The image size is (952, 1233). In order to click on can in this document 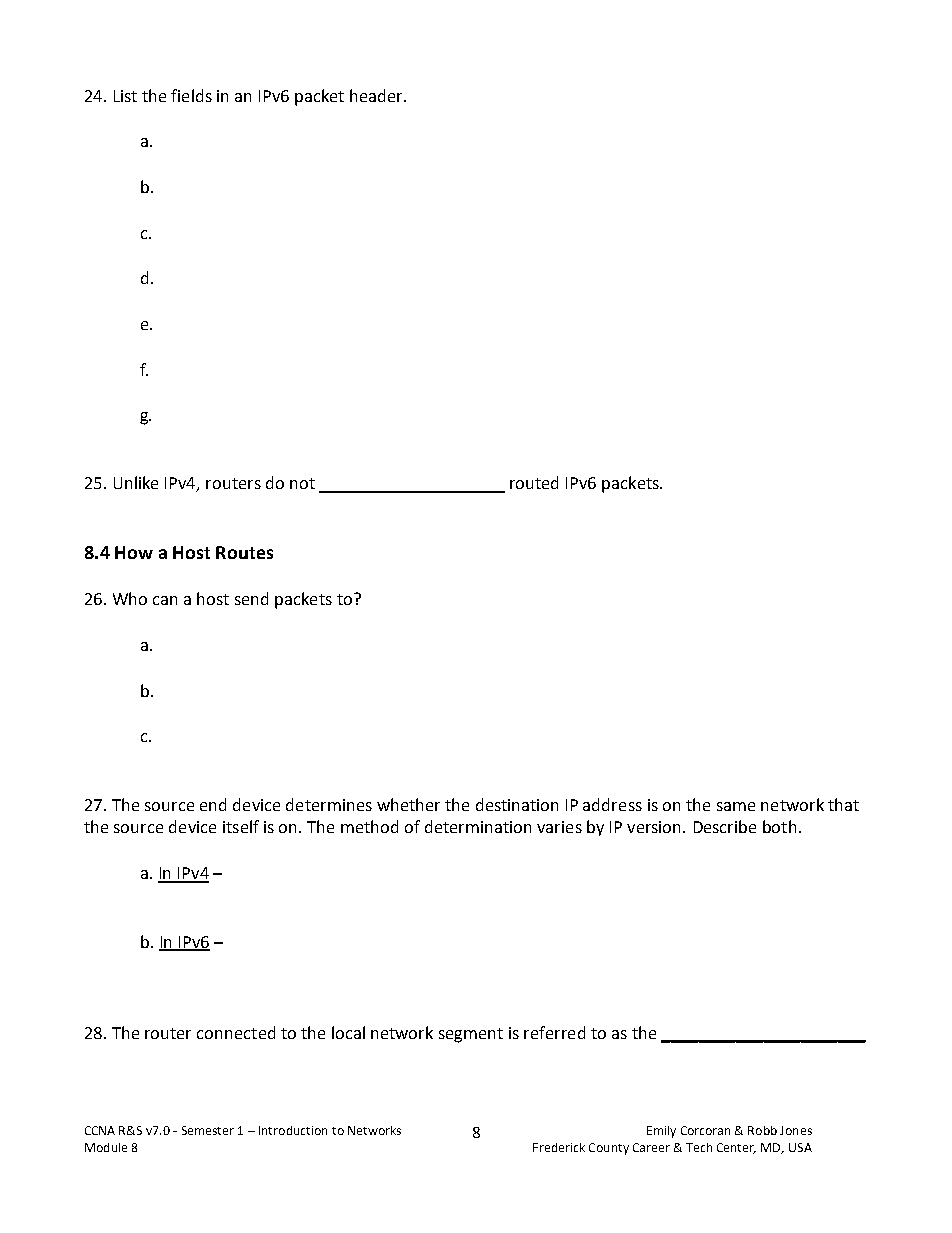, I will do `click(165, 600)`.
